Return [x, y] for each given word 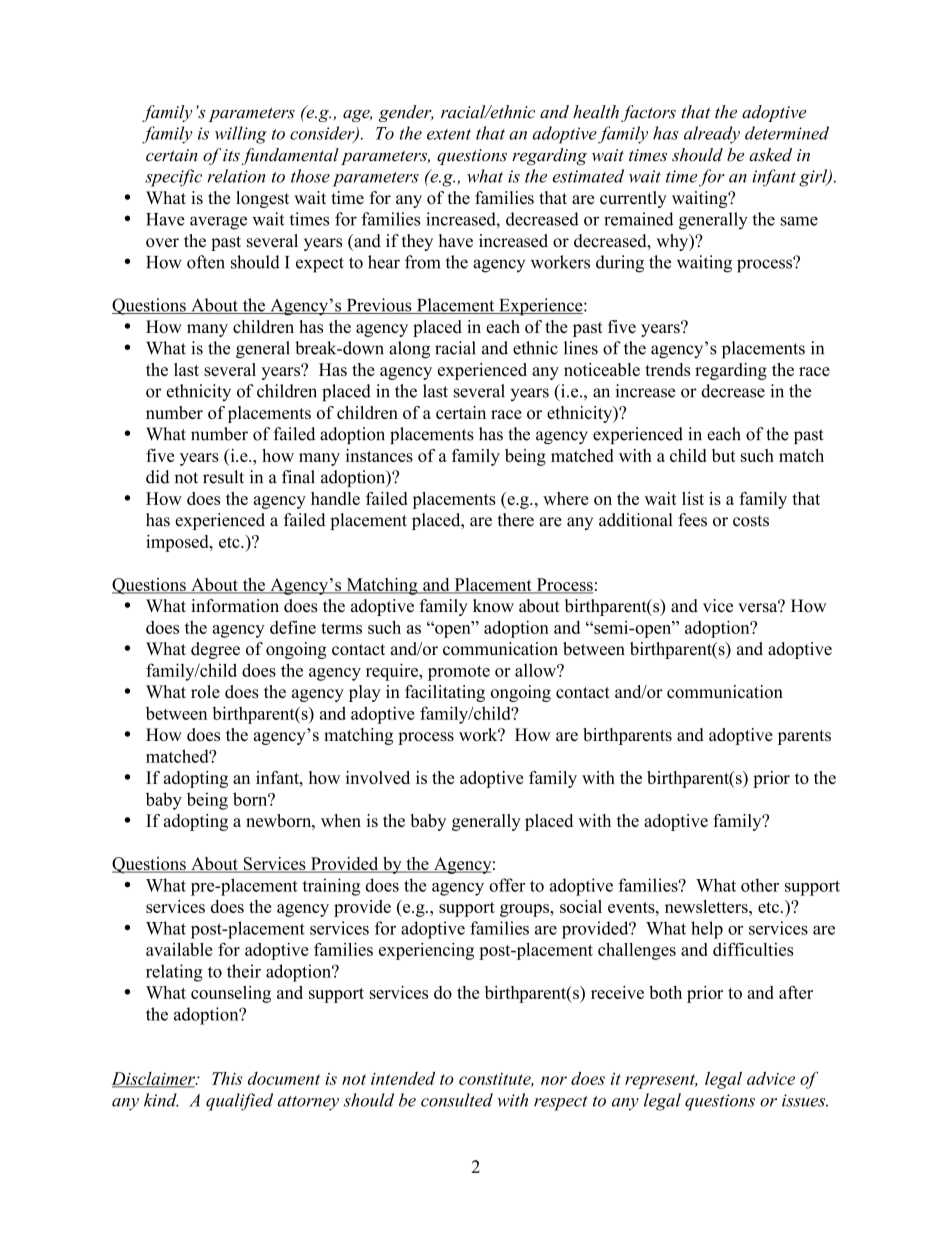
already [712, 135]
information [235, 606]
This [227, 1078]
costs [751, 521]
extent [449, 134]
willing [241, 135]
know [493, 606]
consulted [457, 1100]
